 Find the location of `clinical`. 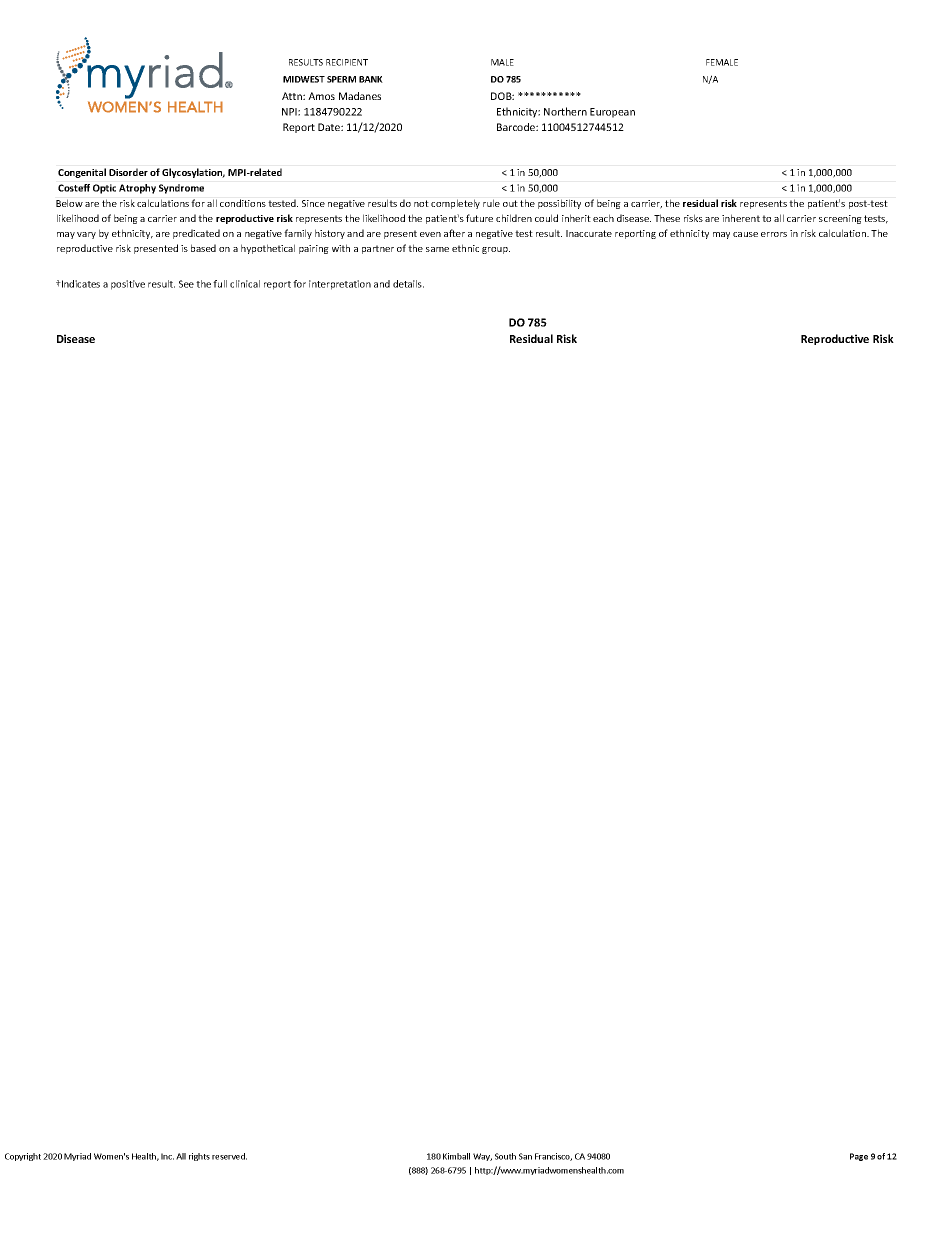

clinical is located at coordinates (245, 284).
